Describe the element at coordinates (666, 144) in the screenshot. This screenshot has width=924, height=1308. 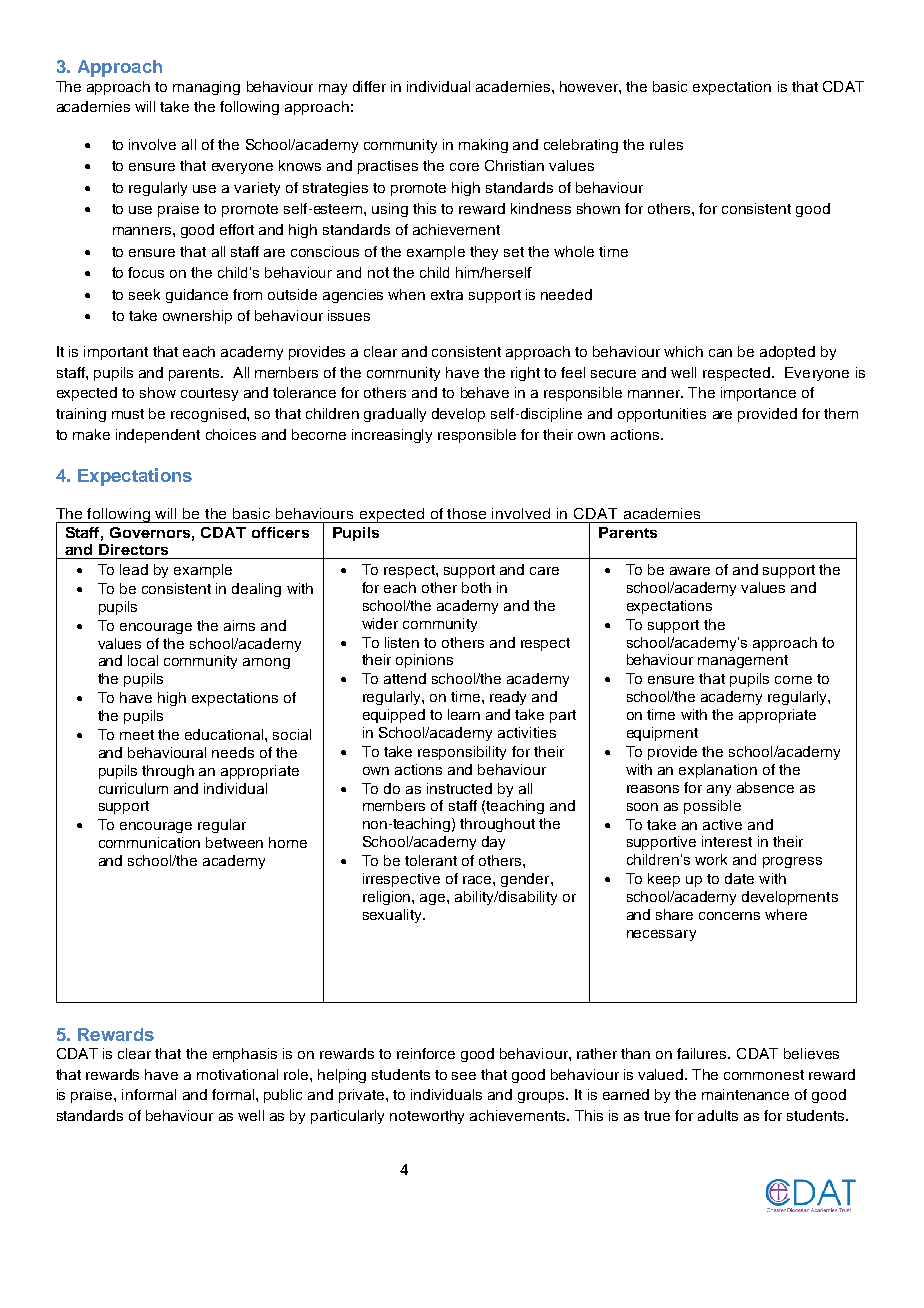
I see `rules` at that location.
